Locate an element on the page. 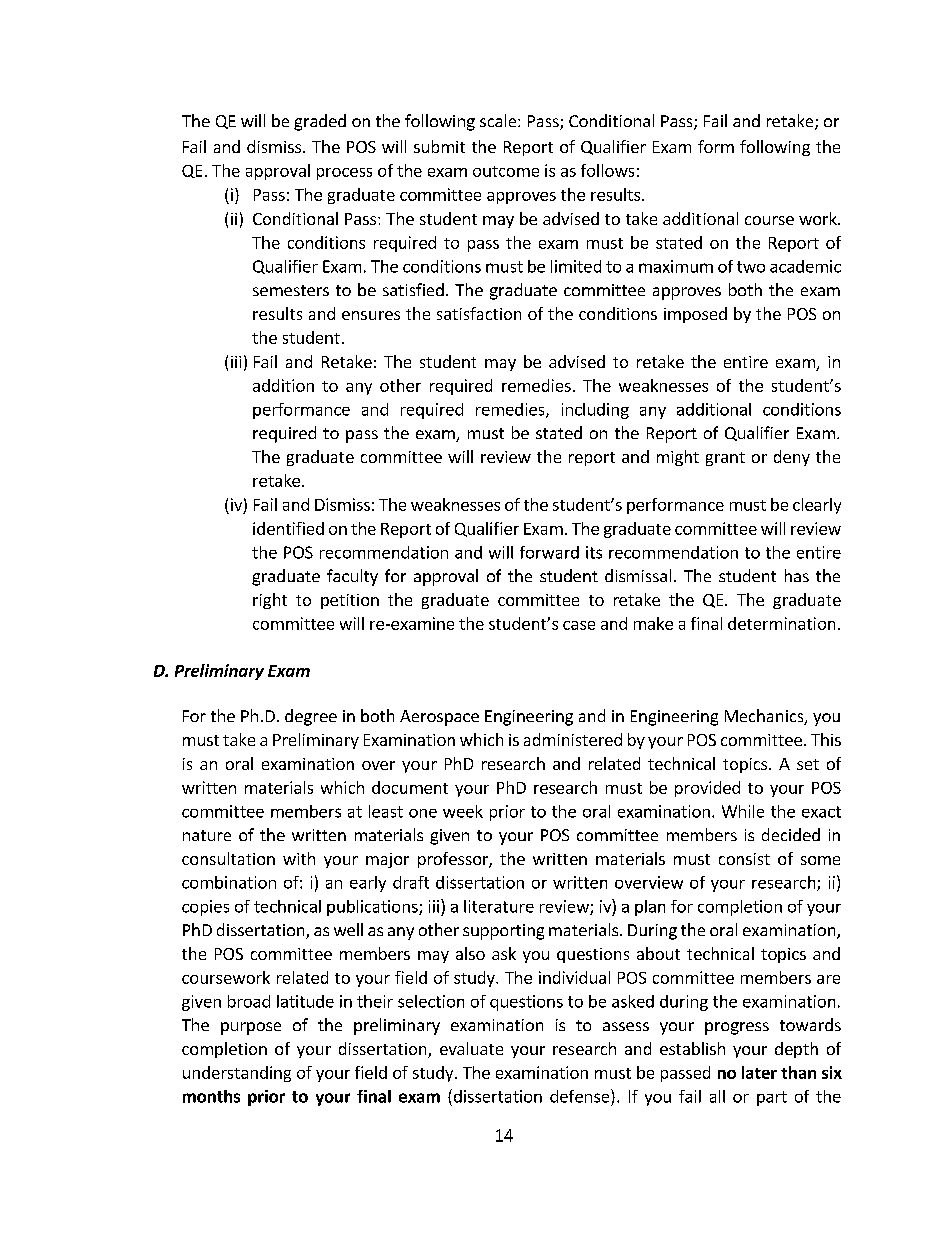 The height and width of the document is (1233, 952). graded is located at coordinates (320, 122).
